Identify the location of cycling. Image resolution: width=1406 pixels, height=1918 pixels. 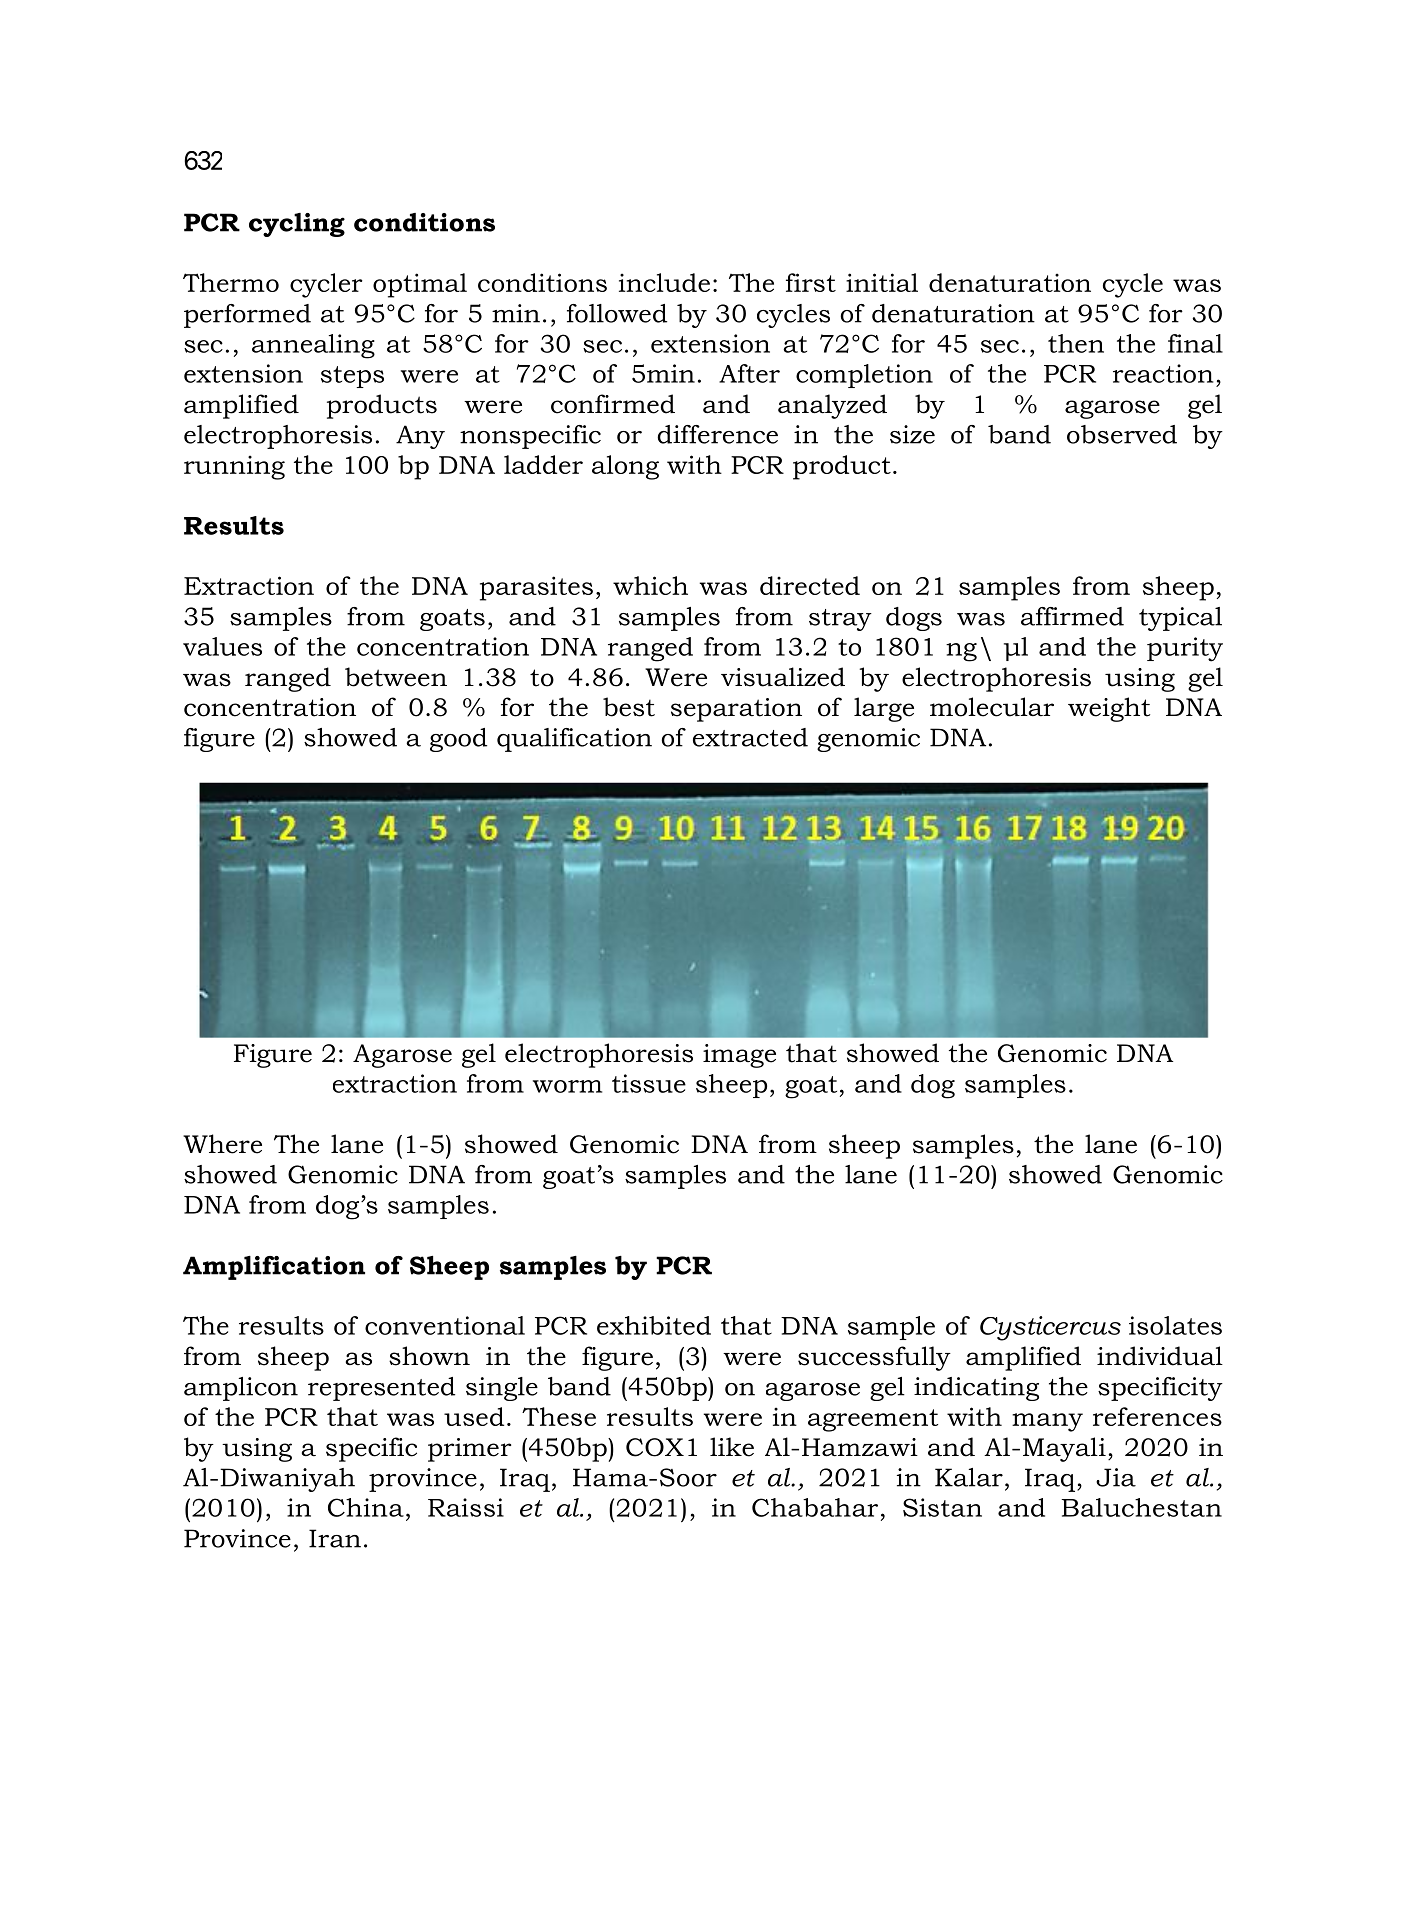
(297, 225).
